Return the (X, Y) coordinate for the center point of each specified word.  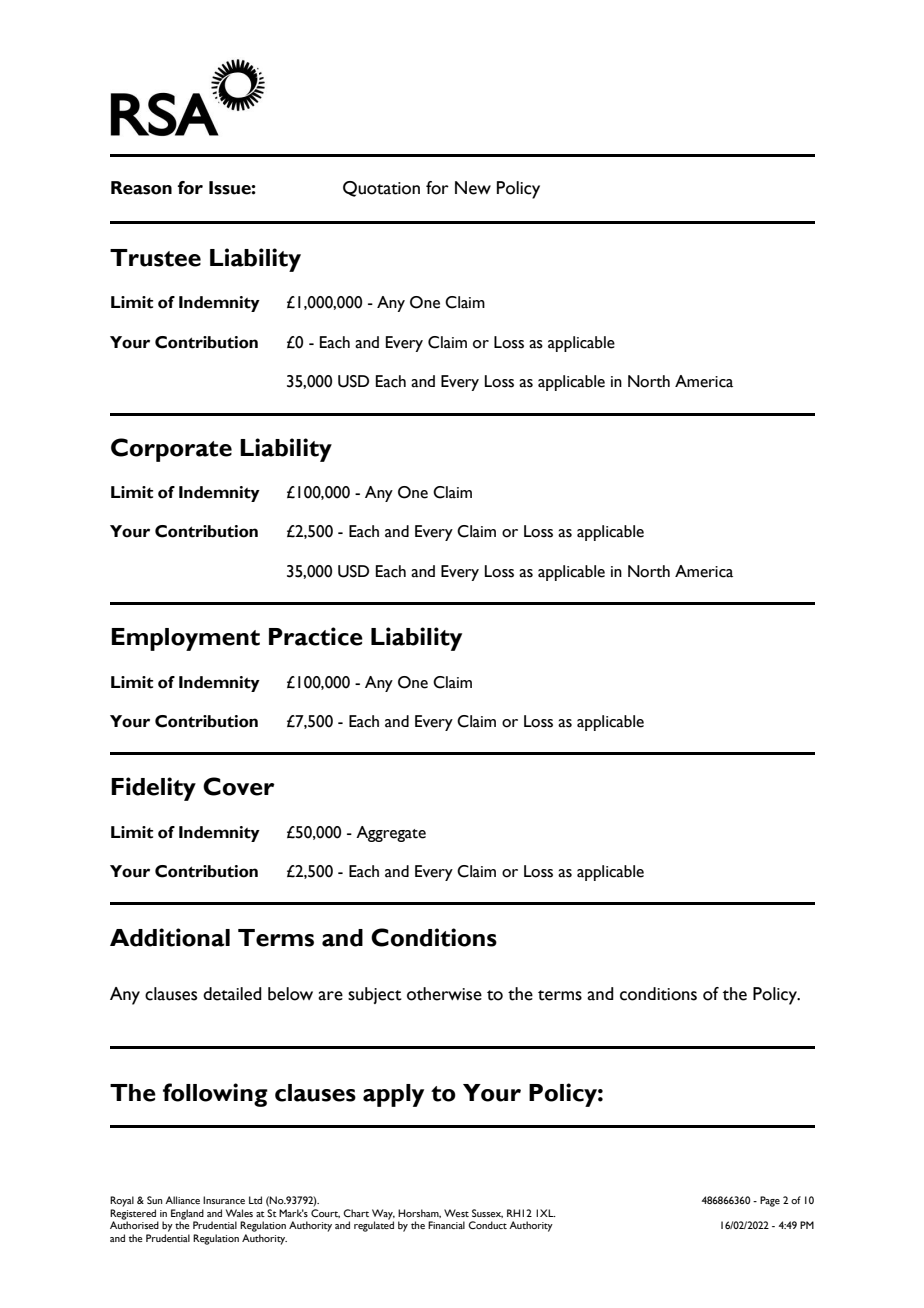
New (473, 188)
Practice (316, 636)
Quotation (381, 189)
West (456, 1213)
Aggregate (391, 834)
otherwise (444, 994)
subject (375, 995)
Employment (186, 639)
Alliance (182, 1200)
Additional (170, 937)
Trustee (155, 258)
